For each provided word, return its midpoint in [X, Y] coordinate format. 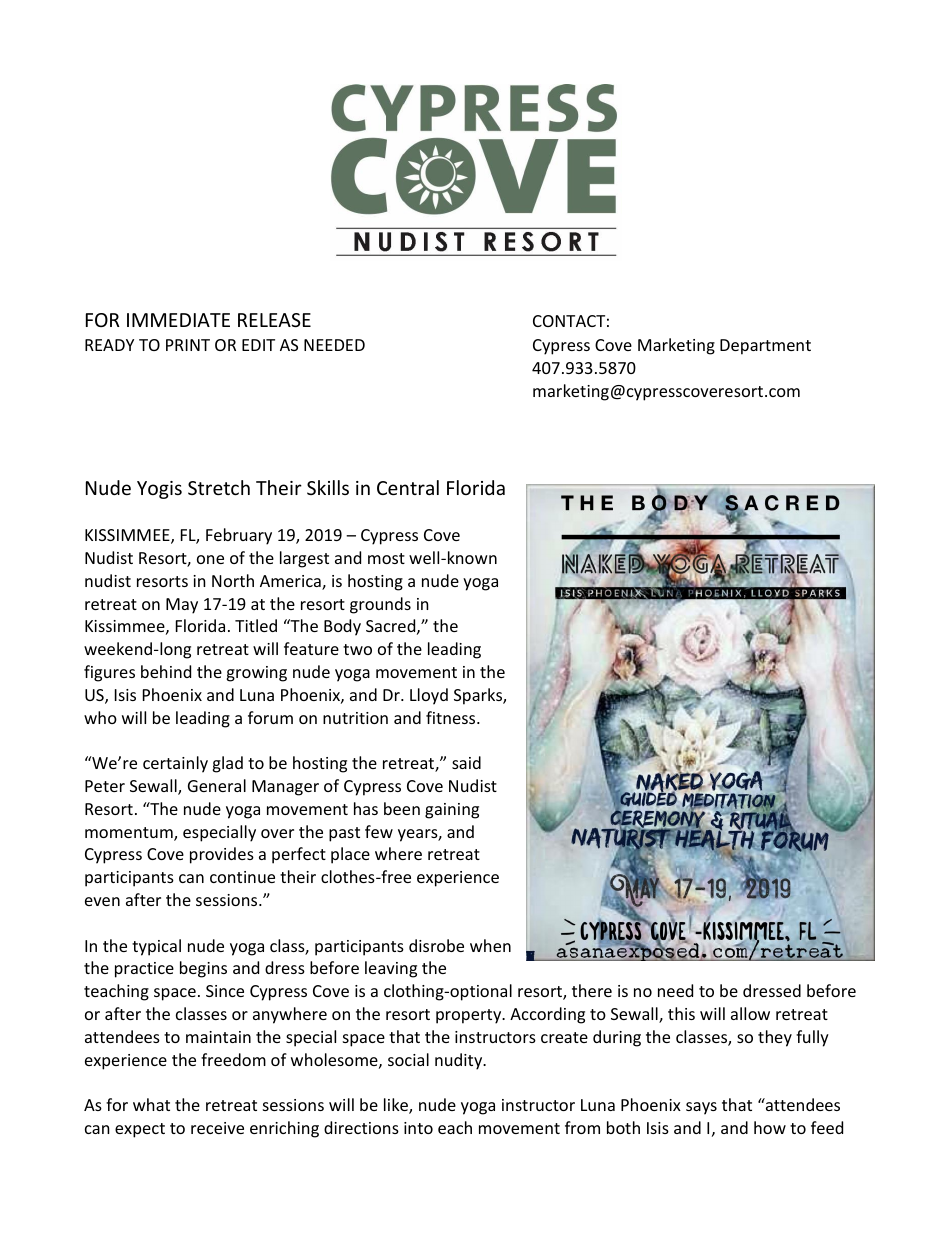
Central [408, 487]
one [210, 559]
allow [750, 1013]
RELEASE [274, 320]
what [151, 1104]
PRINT [188, 345]
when [490, 945]
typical [156, 947]
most [386, 558]
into [418, 1128]
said [466, 762]
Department [765, 347]
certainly [175, 764]
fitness [452, 717]
